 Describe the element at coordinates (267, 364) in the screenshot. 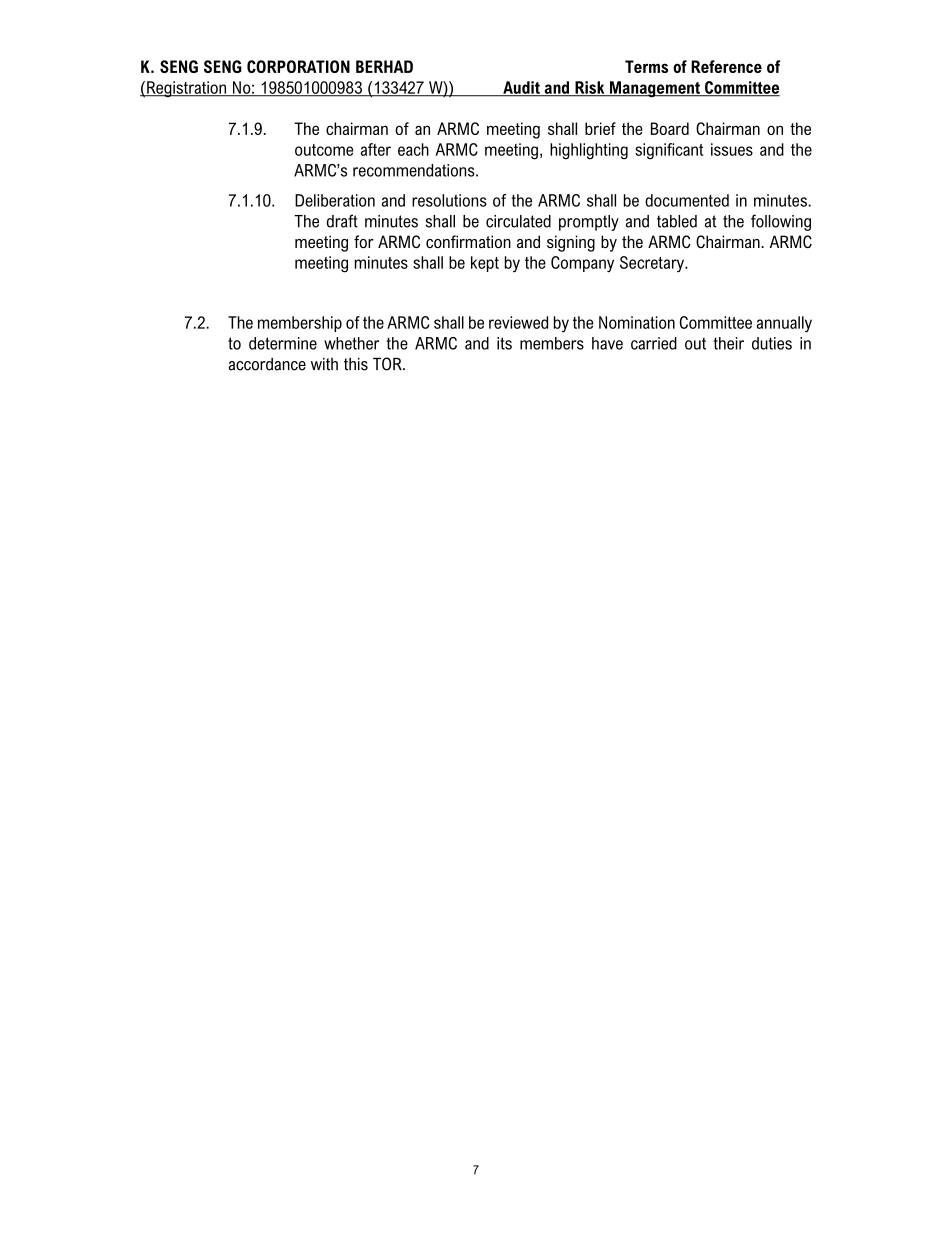

I see `accordance` at that location.
